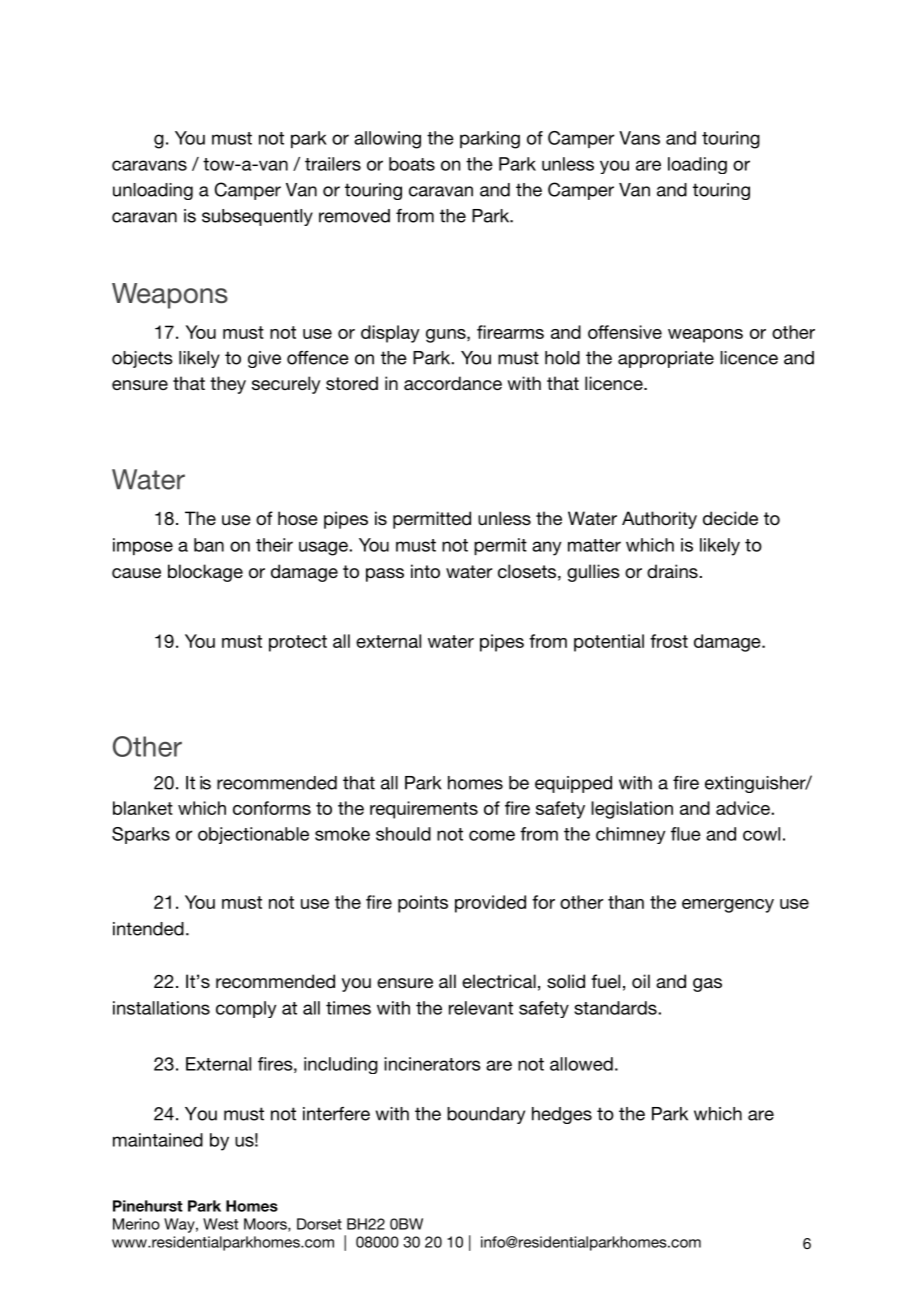 This page has height=1308, width=924. I want to click on appropriate, so click(666, 359).
